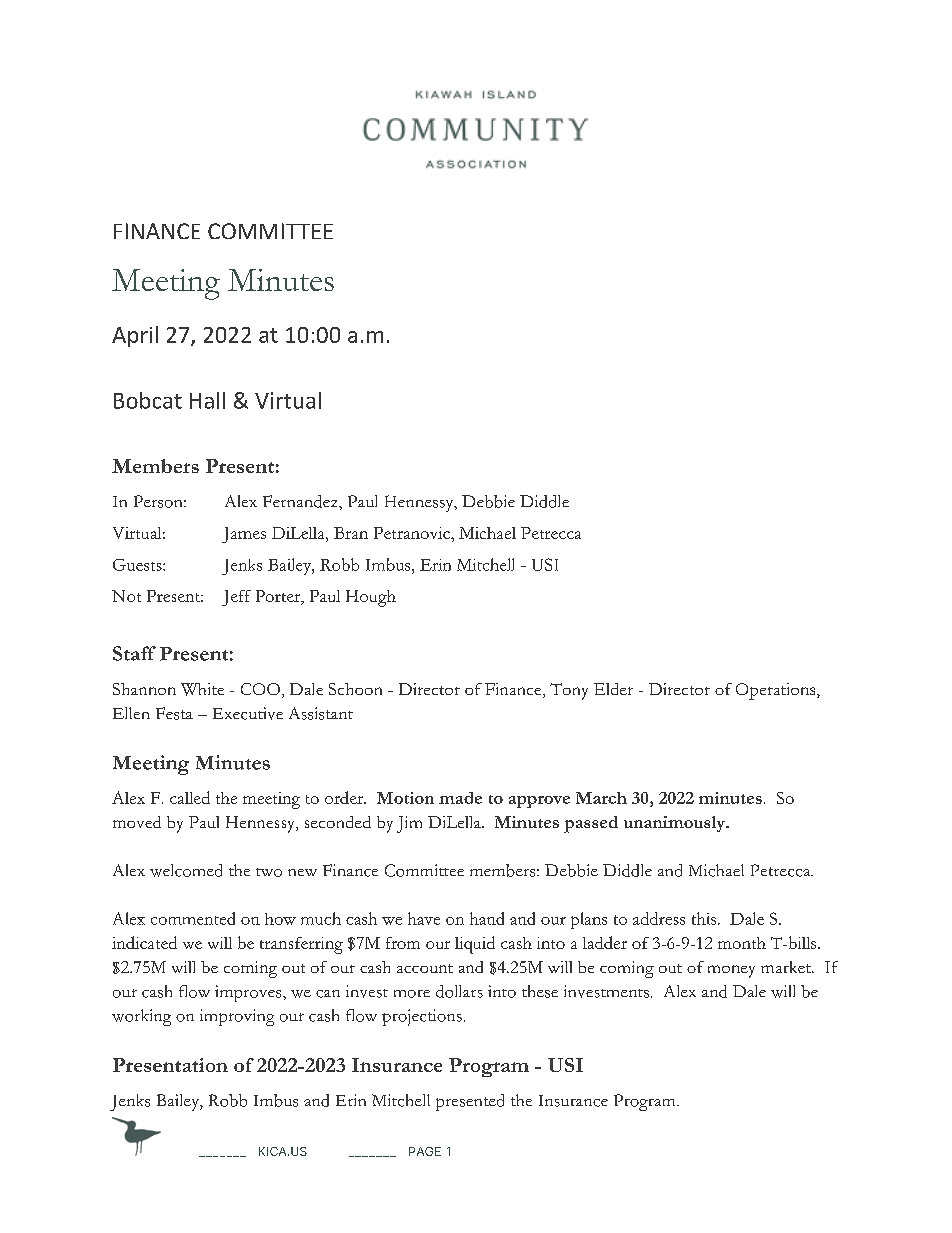  I want to click on Fernandez, so click(301, 501).
